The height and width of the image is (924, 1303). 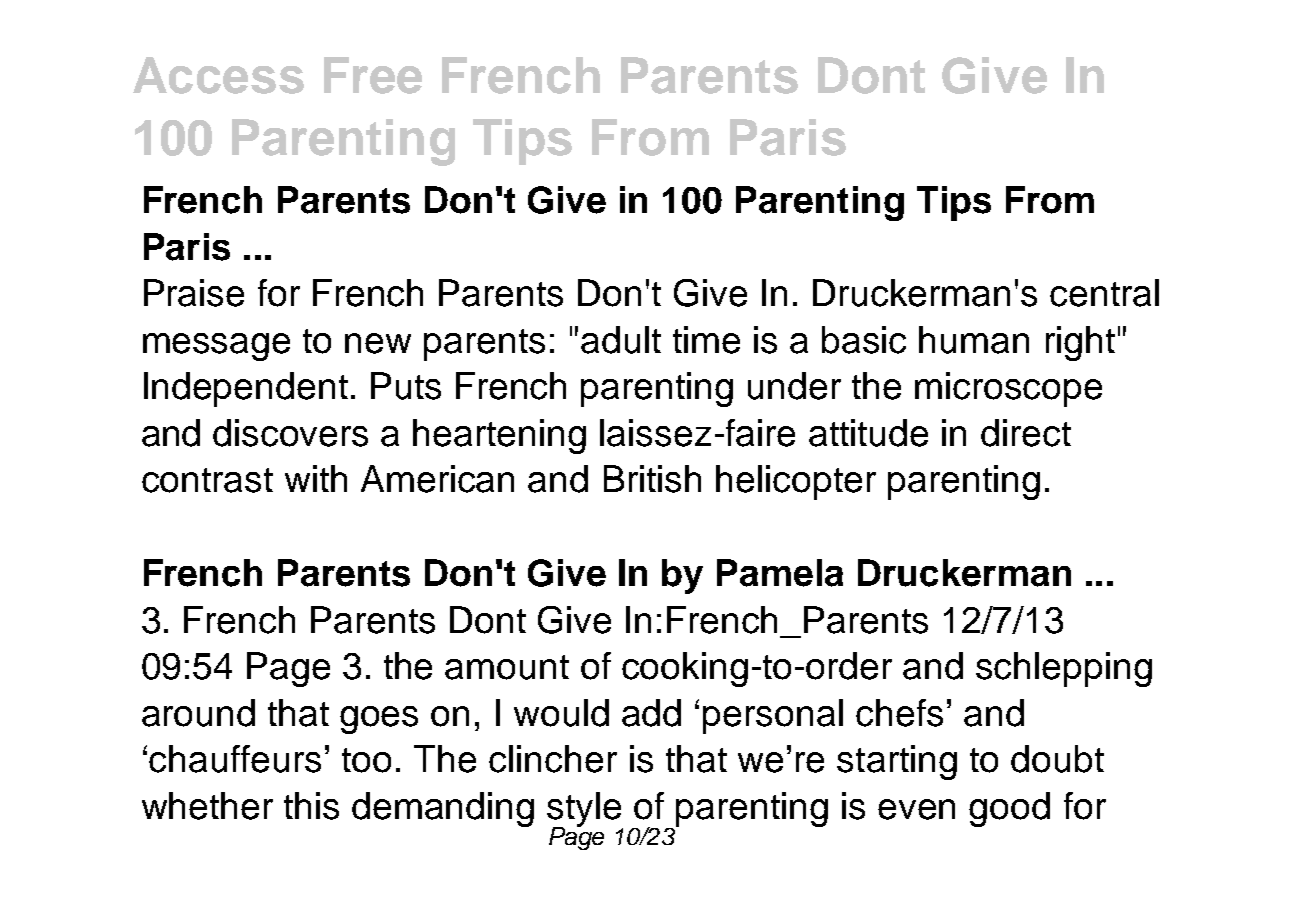 What do you see at coordinates (373, 75) in the image?
I see `Free` at bounding box center [373, 75].
